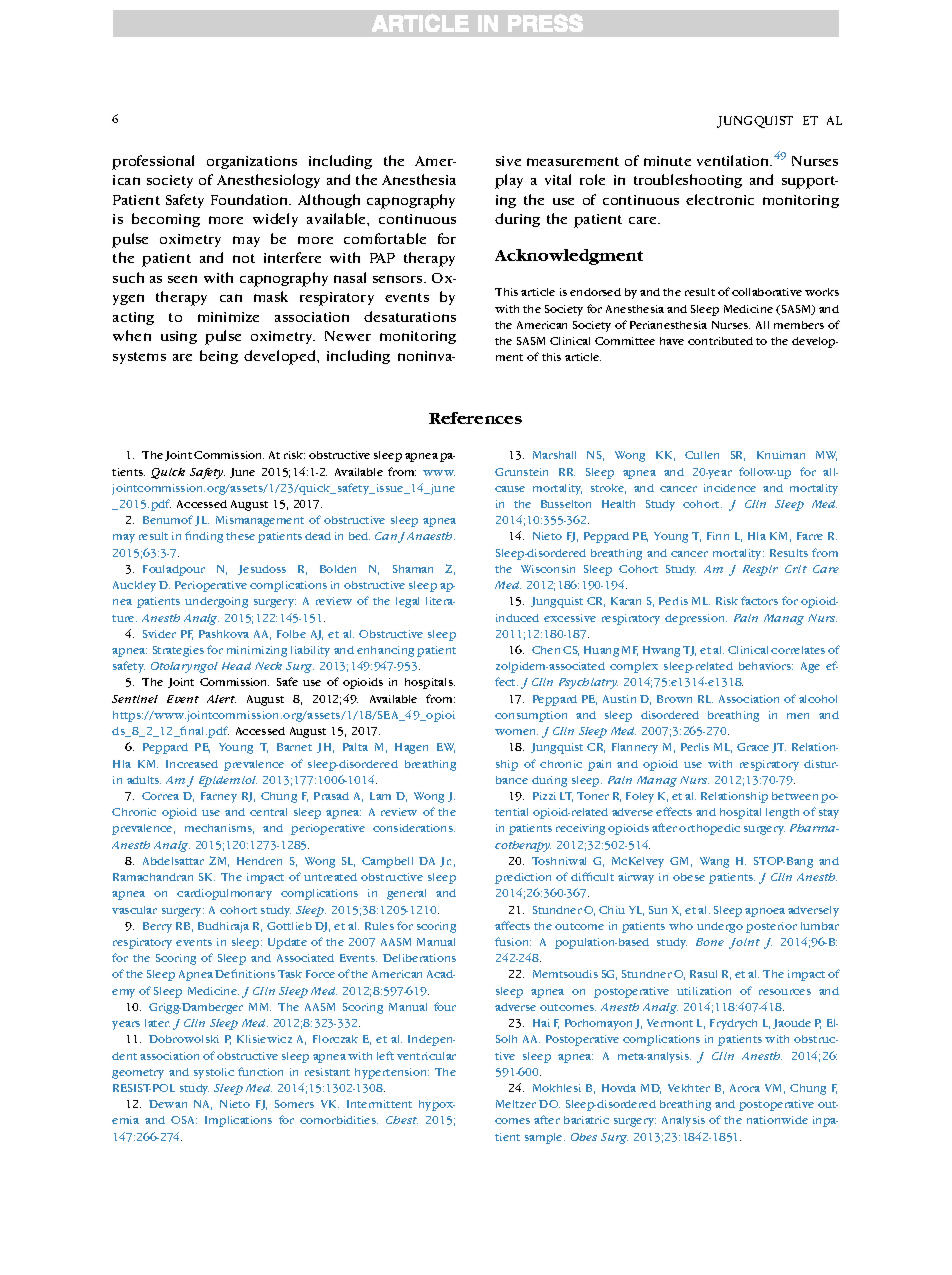 This document has width=952, height=1275. I want to click on Chen, so click(546, 650).
